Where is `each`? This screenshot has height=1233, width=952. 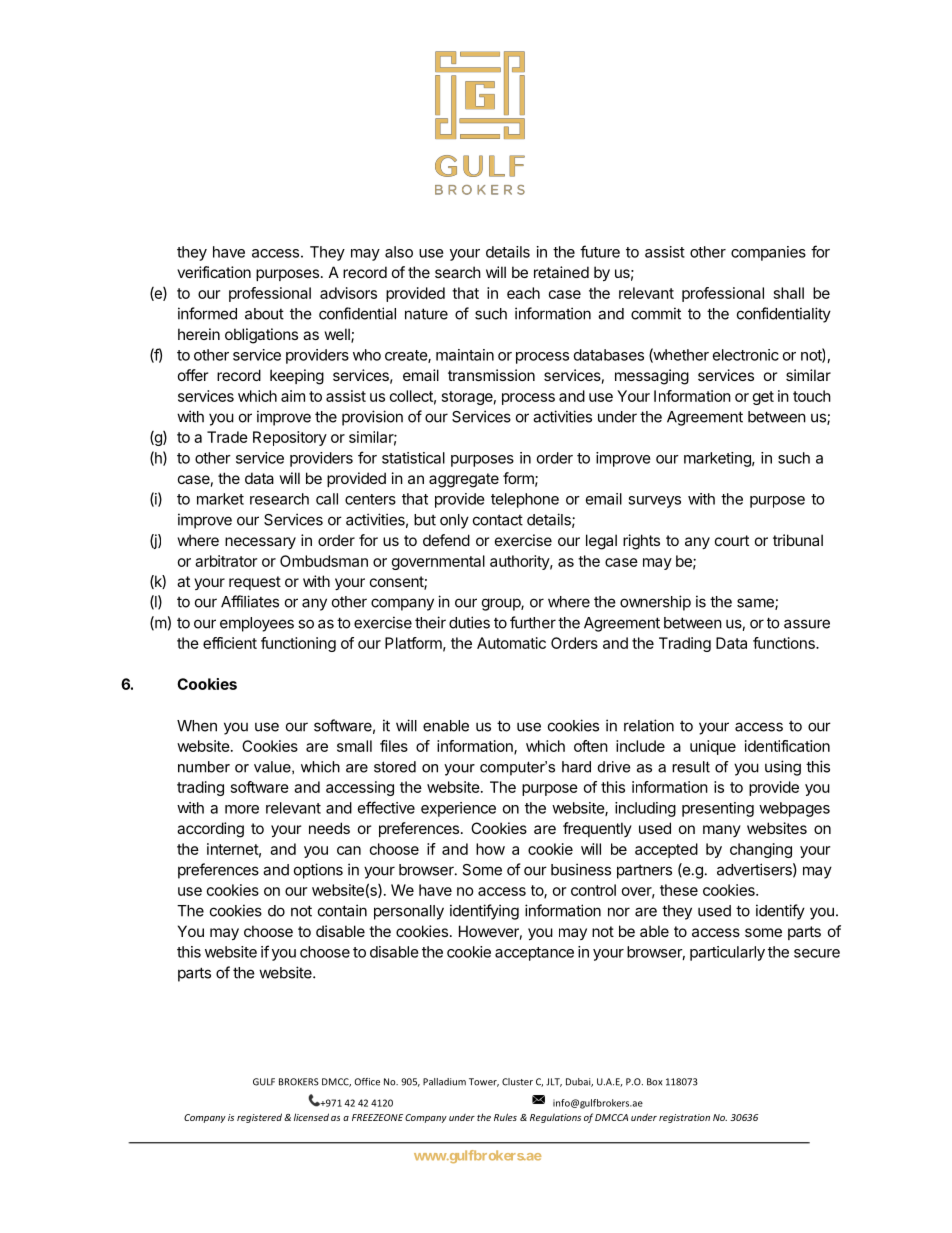 each is located at coordinates (523, 293).
